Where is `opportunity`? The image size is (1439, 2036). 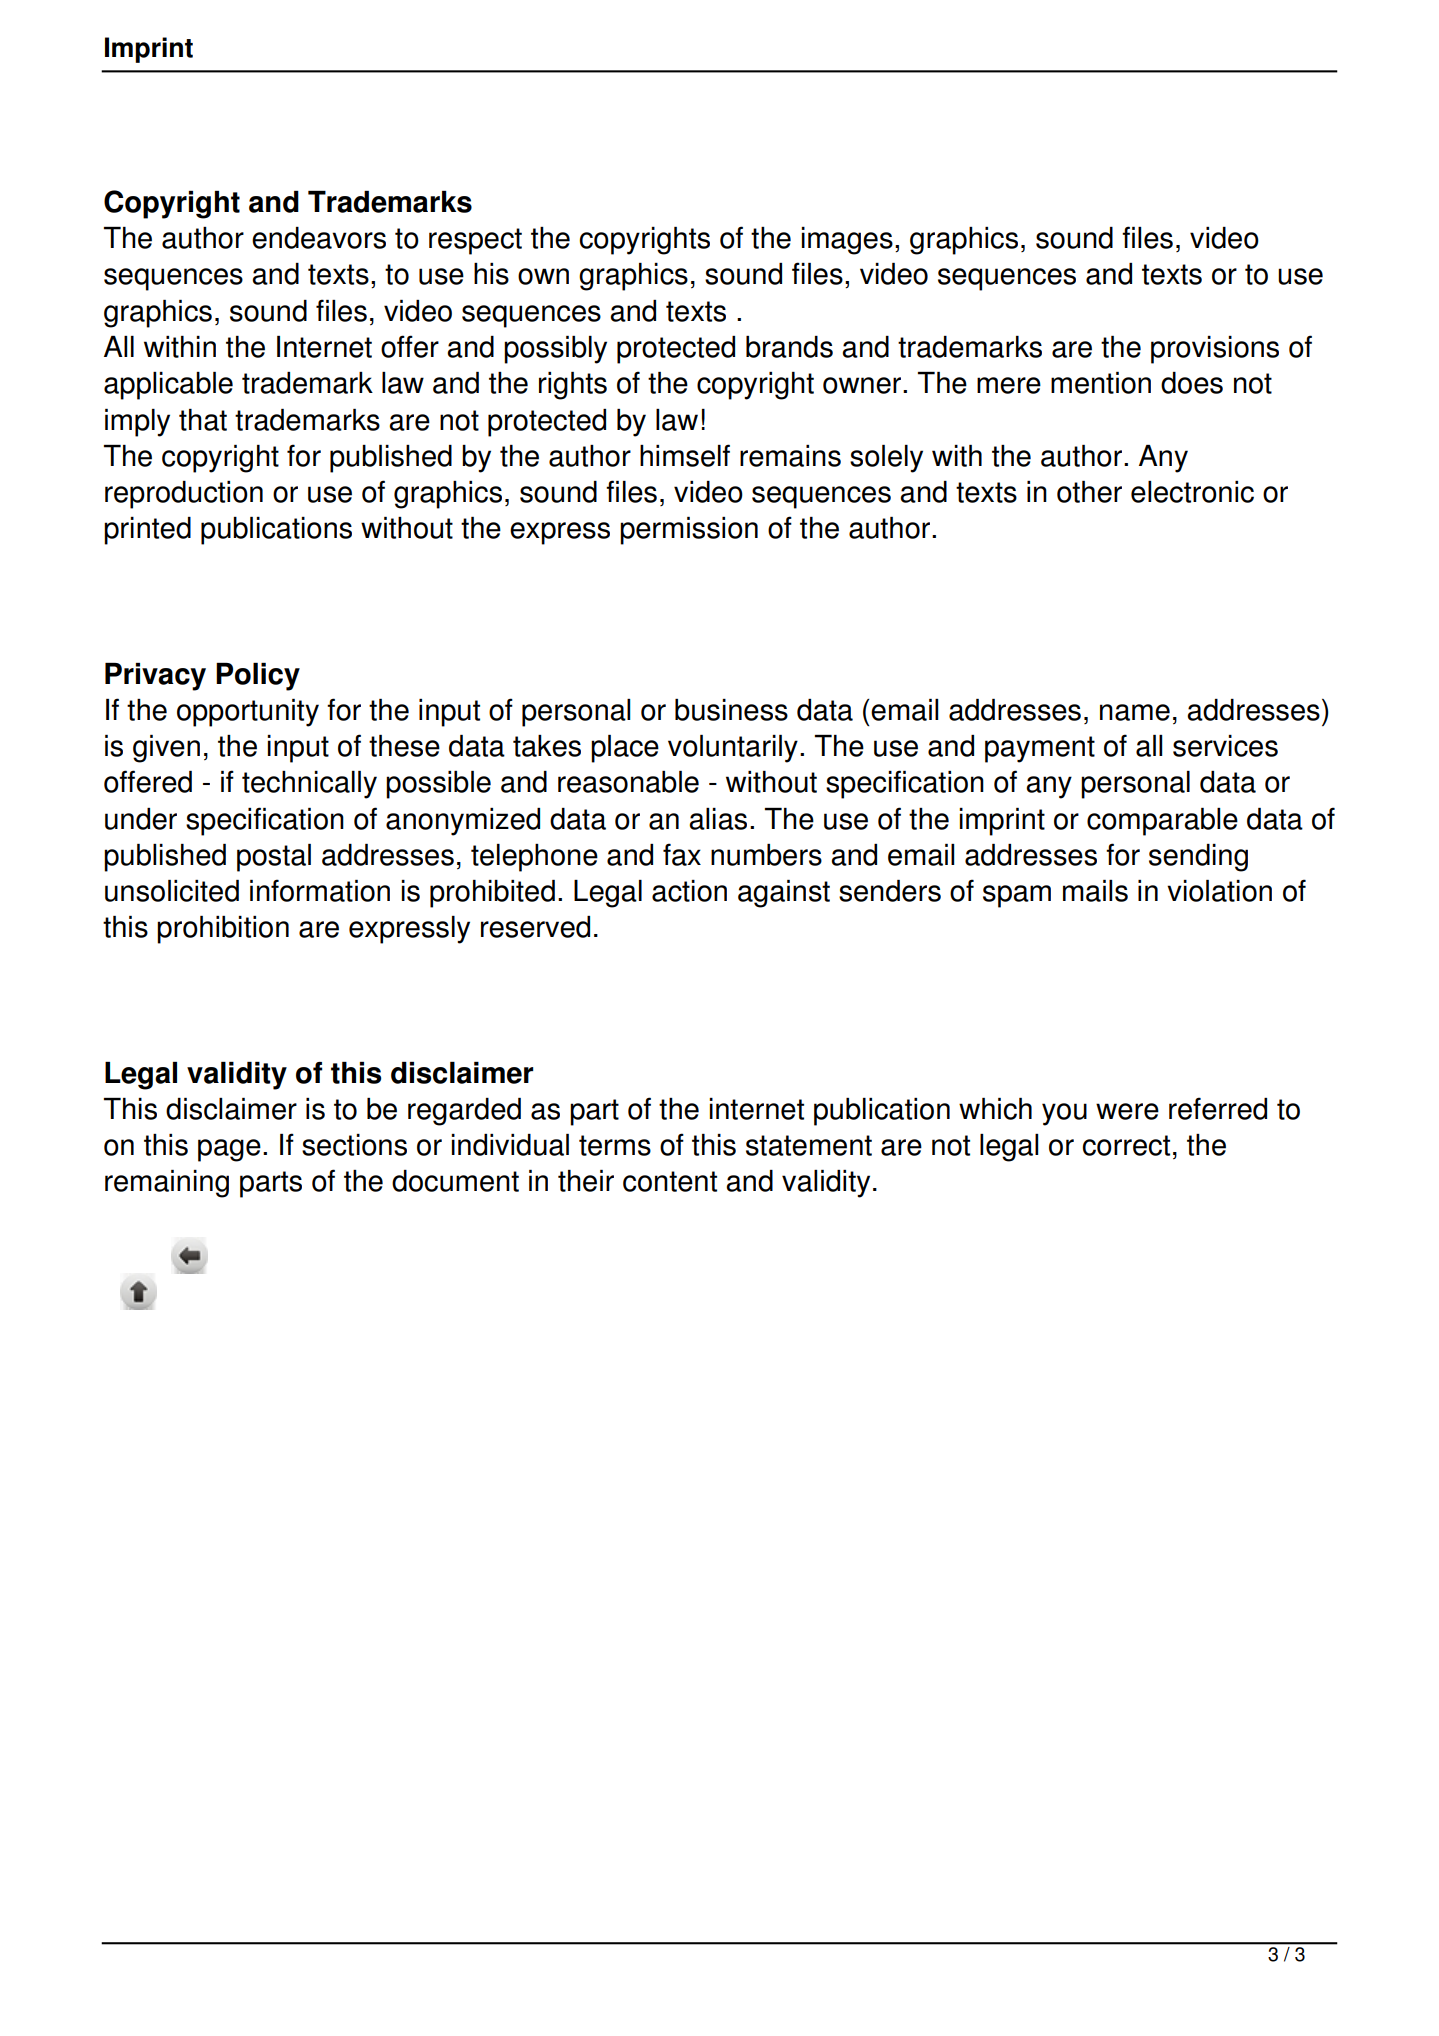 opportunity is located at coordinates (248, 713).
